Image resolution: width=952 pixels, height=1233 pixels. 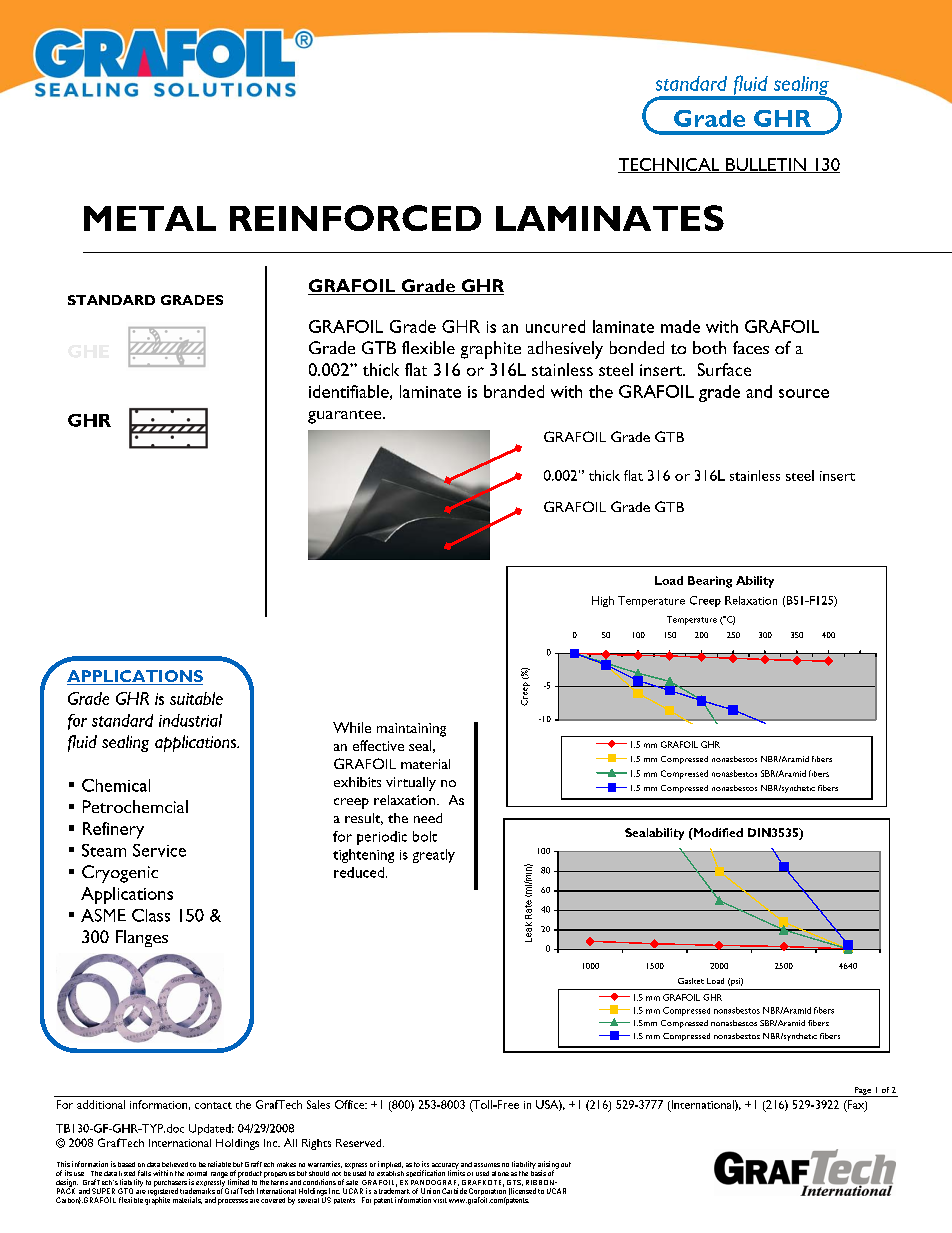 I want to click on maintaining, so click(x=411, y=730).
